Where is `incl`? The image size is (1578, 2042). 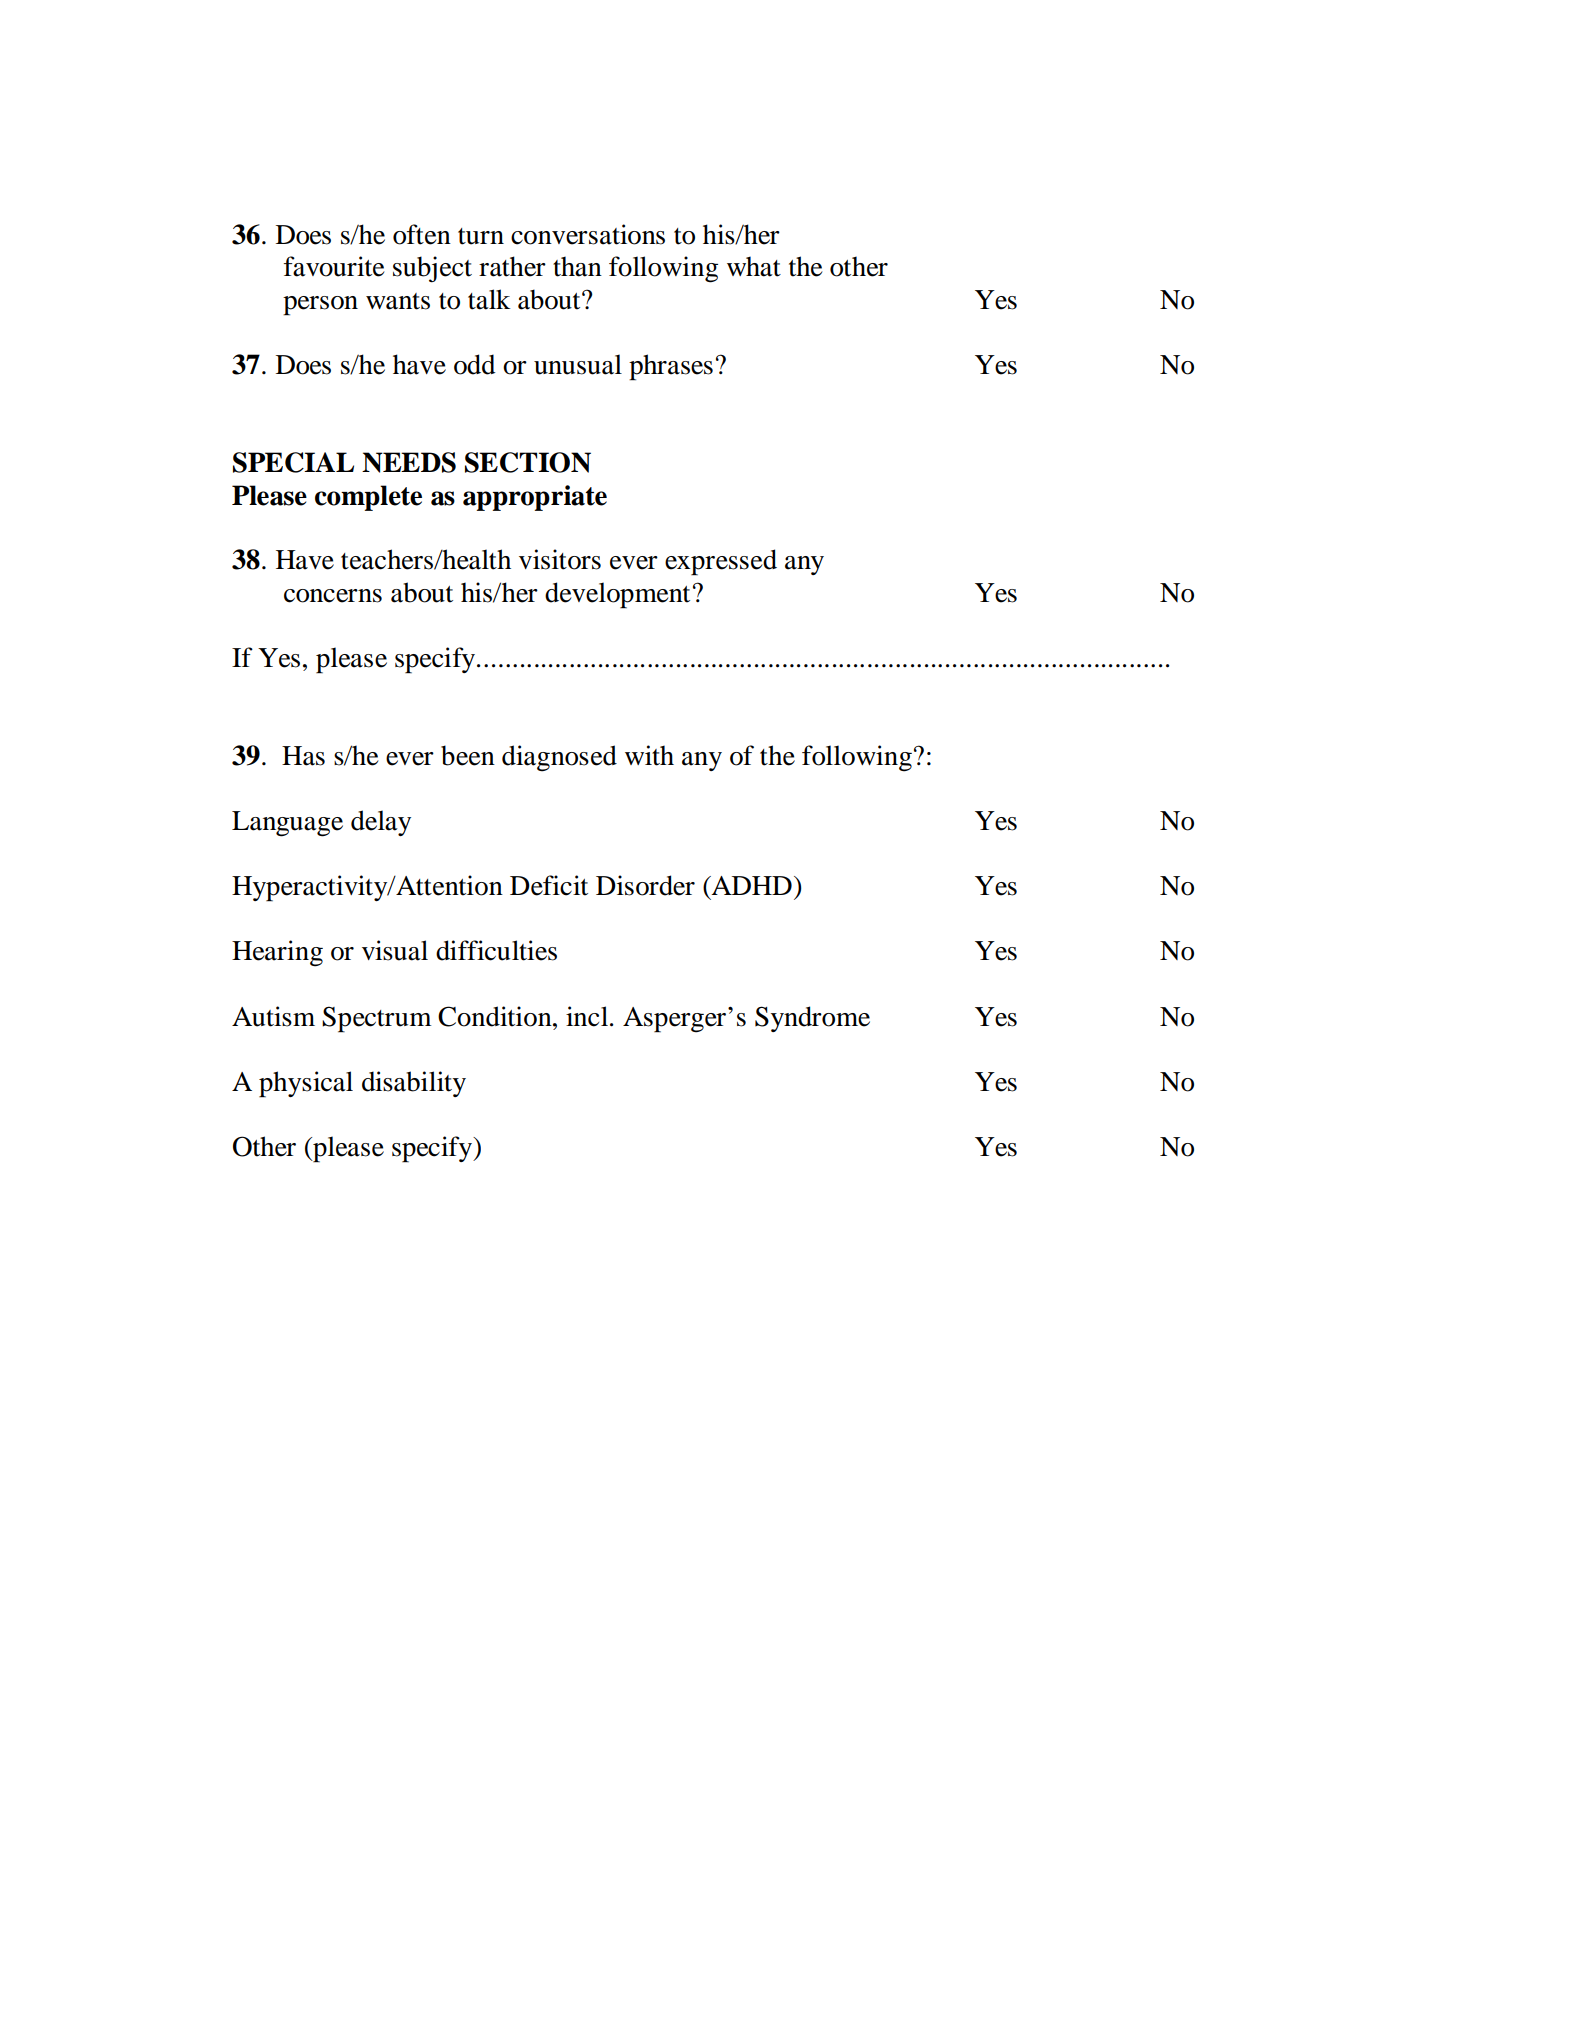
incl is located at coordinates (588, 1016).
